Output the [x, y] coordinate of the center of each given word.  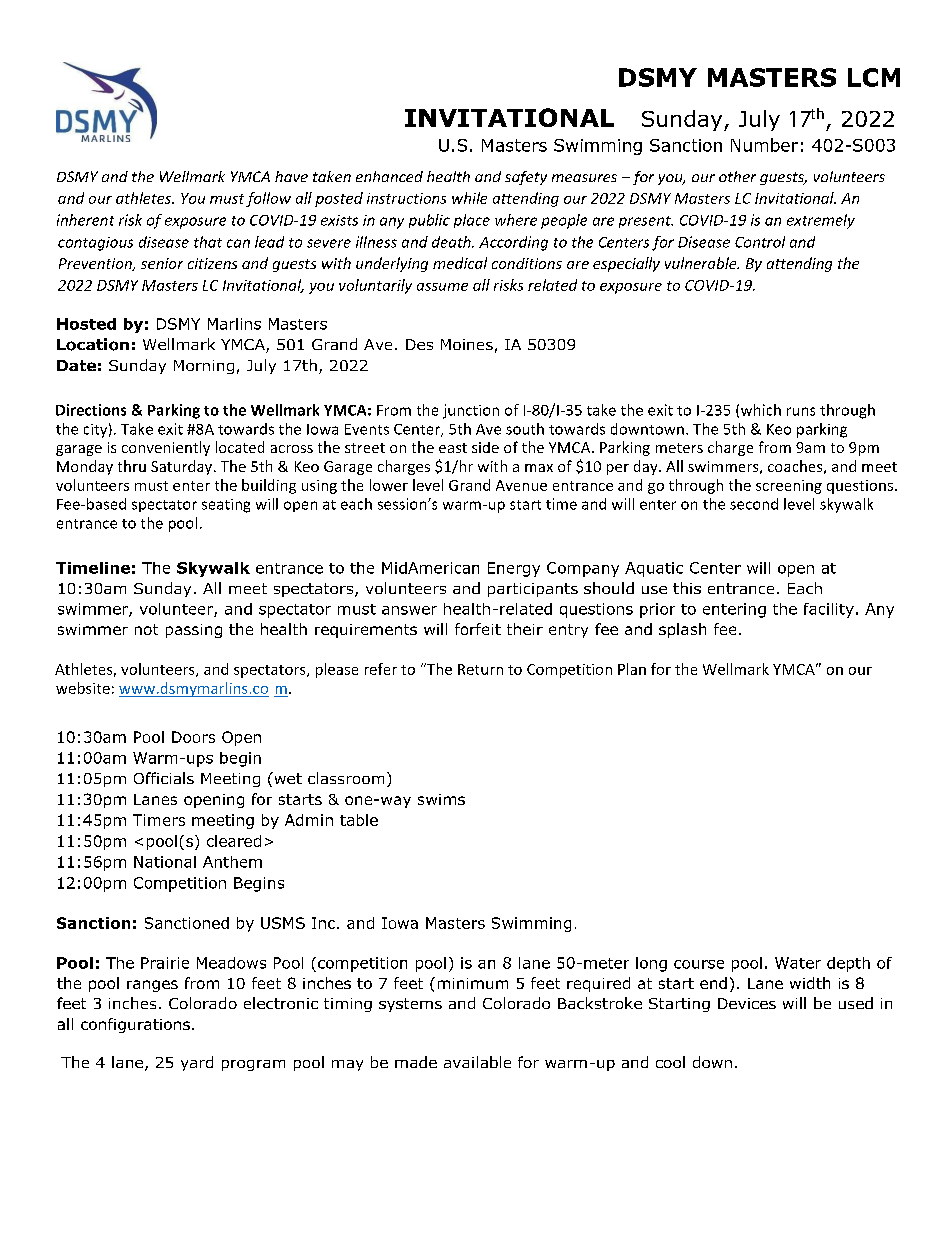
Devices [747, 1003]
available [477, 1062]
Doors [193, 737]
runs [801, 411]
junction [471, 411]
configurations [135, 1025]
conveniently [166, 448]
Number [764, 145]
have [291, 176]
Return [480, 669]
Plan [632, 669]
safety [526, 178]
